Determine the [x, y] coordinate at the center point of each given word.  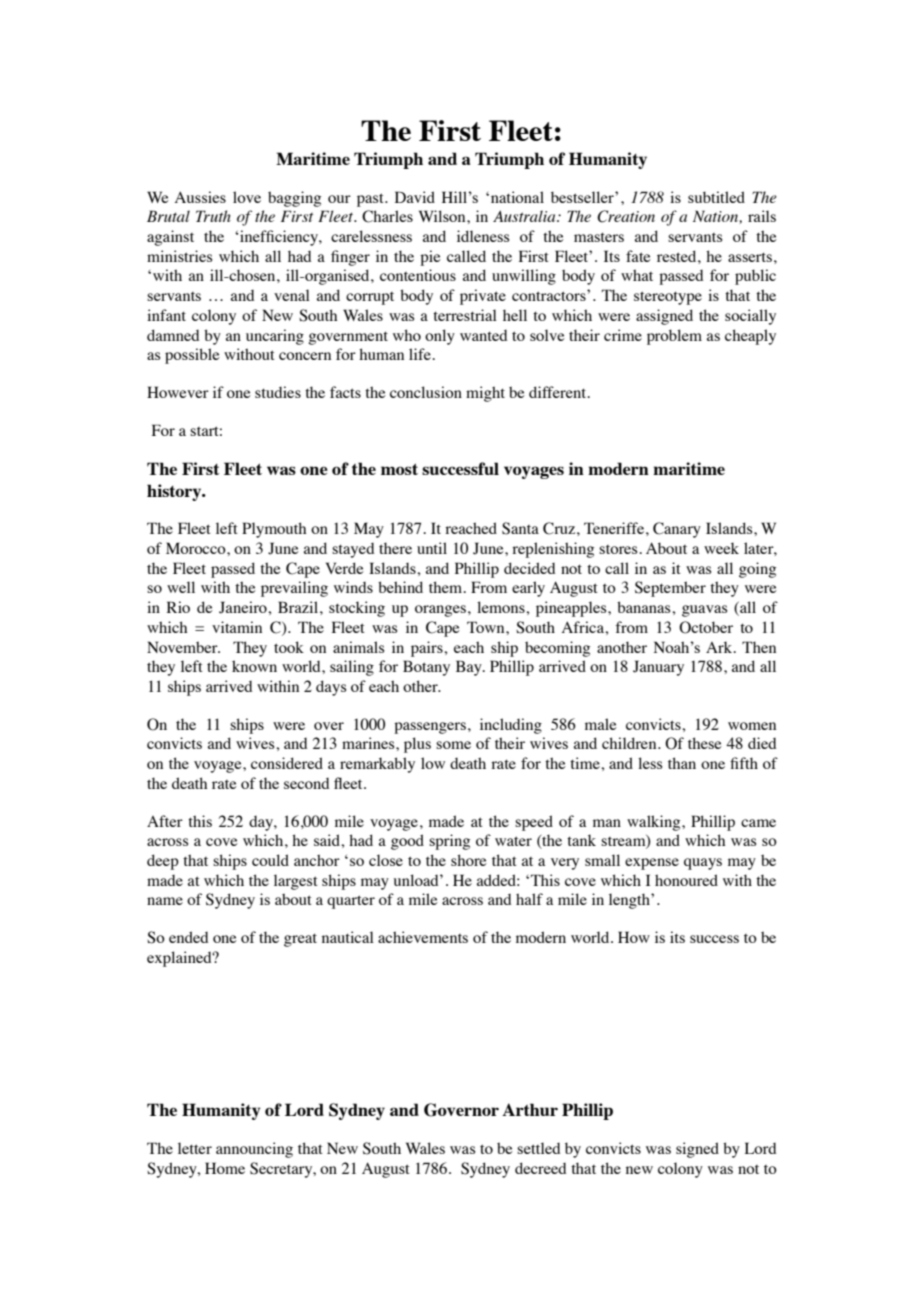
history [175, 492]
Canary [677, 530]
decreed [540, 1168]
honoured [686, 880]
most [399, 469]
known [254, 666]
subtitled [716, 197]
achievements [423, 937]
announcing [254, 1150]
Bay [470, 668]
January [658, 668]
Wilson [443, 216]
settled [538, 1148]
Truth [213, 216]
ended [188, 937]
